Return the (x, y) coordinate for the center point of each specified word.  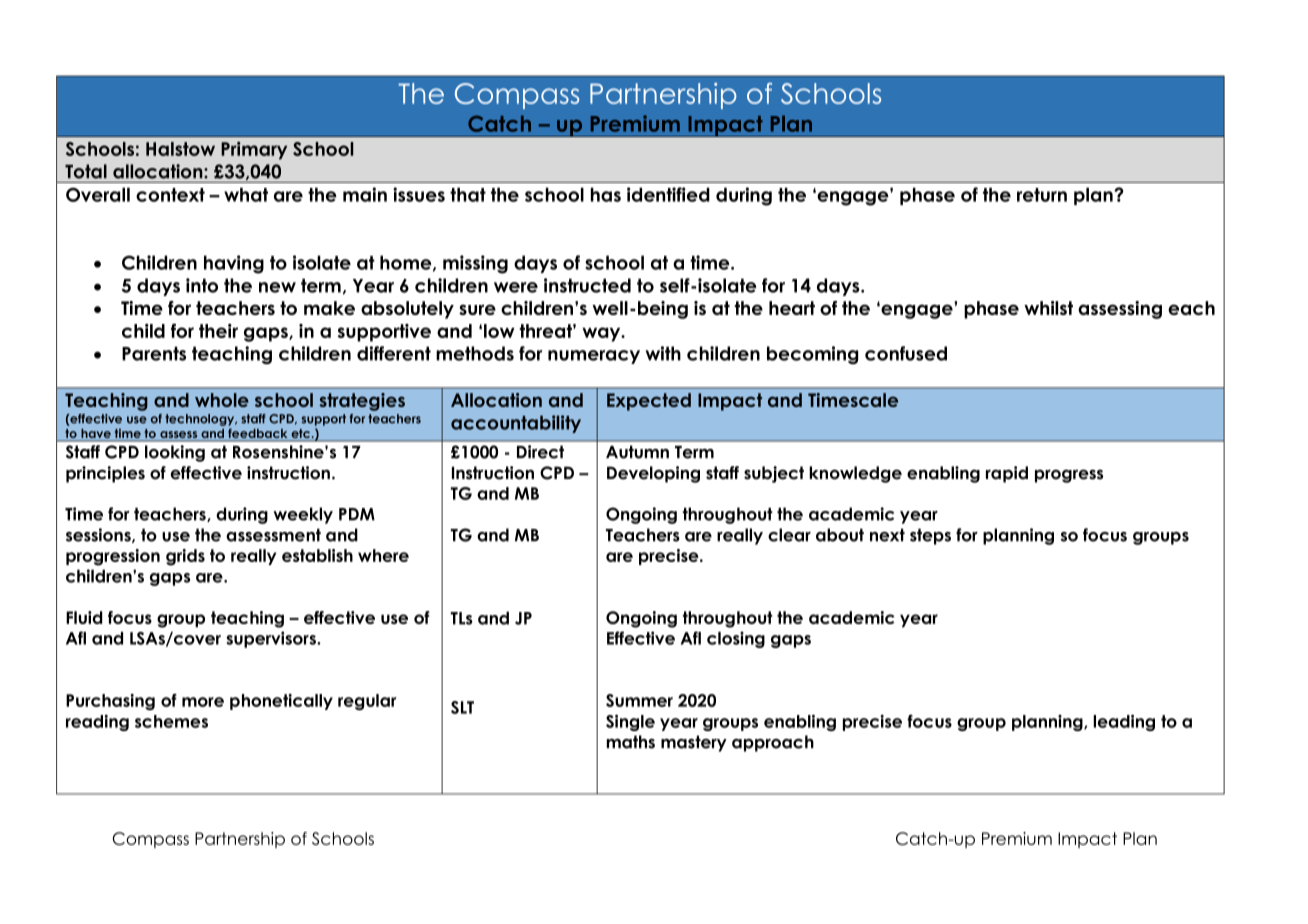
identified (668, 194)
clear (789, 535)
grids (185, 557)
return (1042, 195)
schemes (171, 721)
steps (930, 536)
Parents (154, 353)
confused (906, 353)
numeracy (594, 357)
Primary (254, 150)
